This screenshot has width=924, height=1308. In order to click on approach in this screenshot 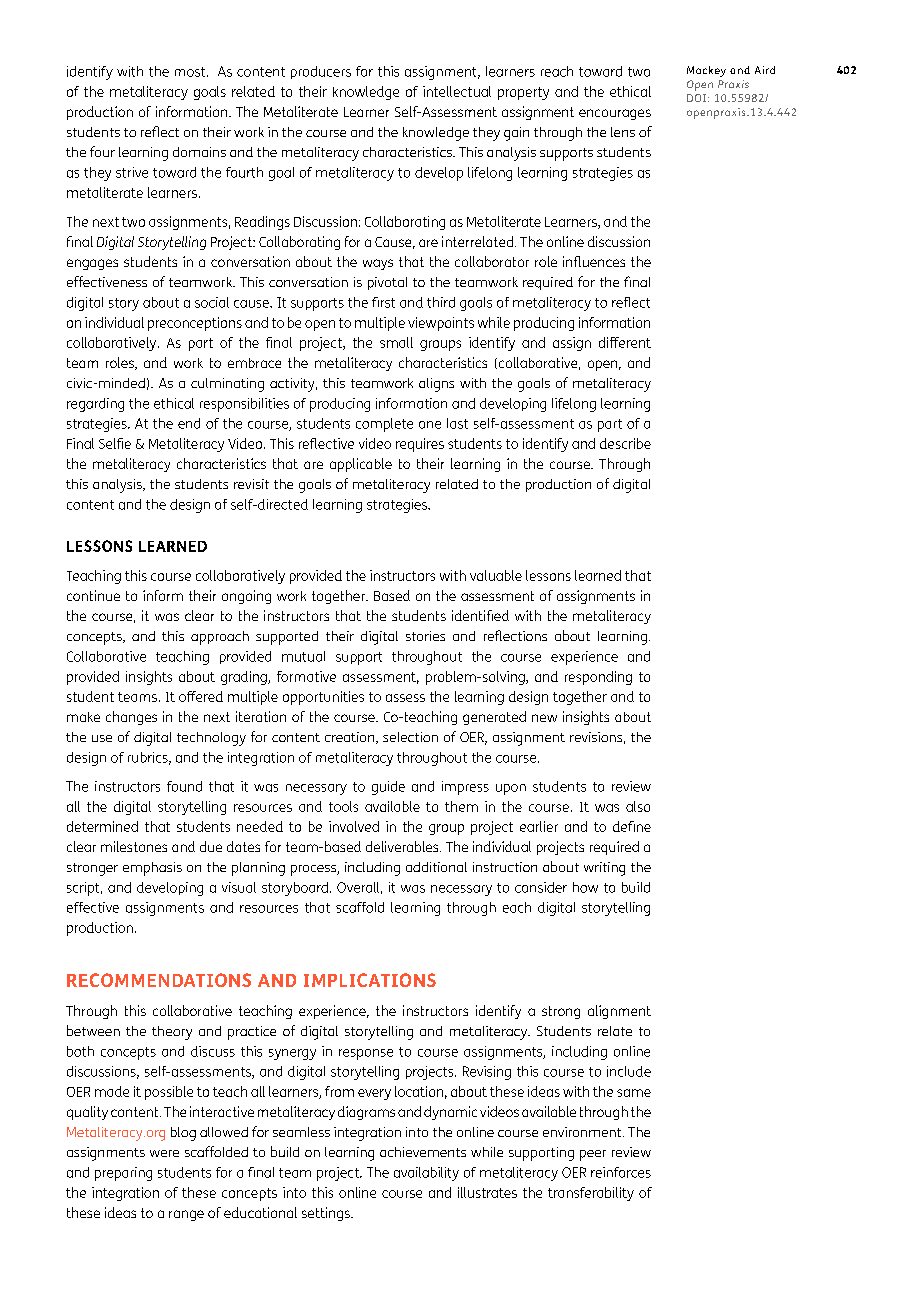, I will do `click(220, 638)`.
